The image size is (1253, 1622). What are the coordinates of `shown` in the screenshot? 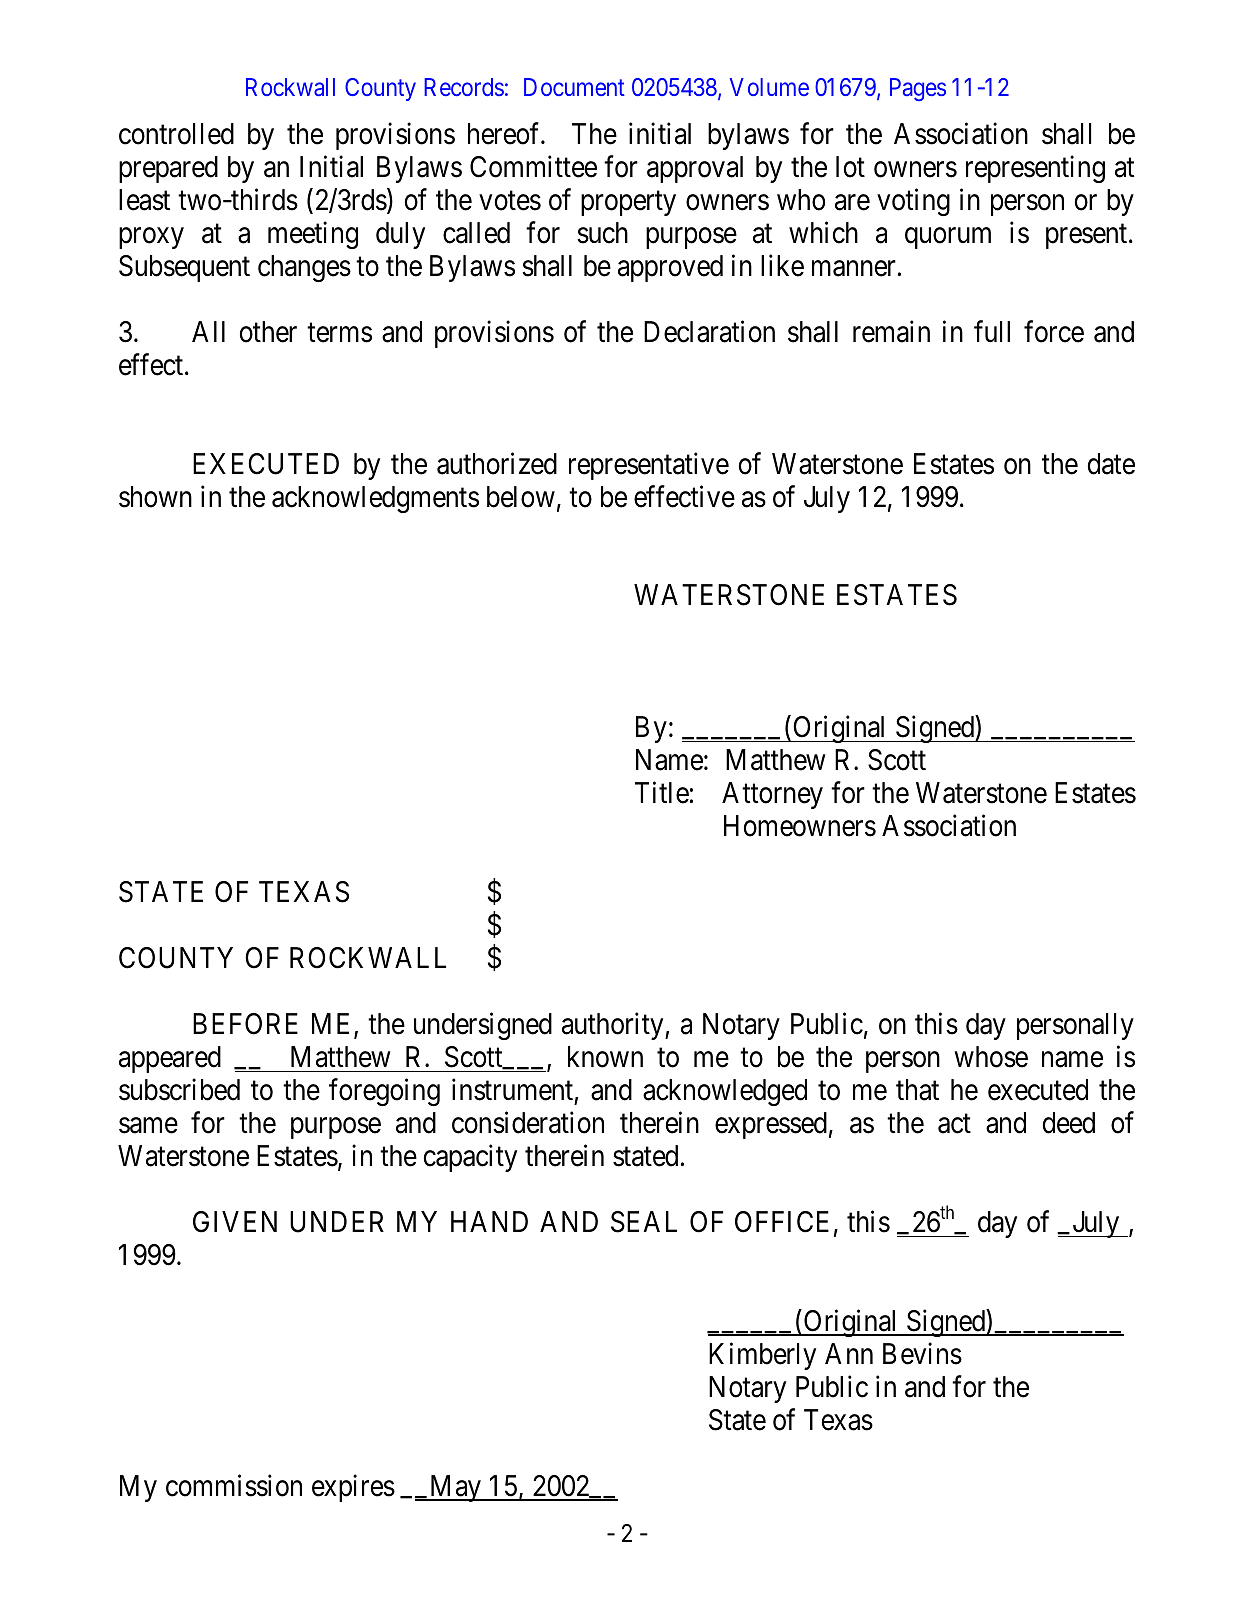 It's located at (155, 497).
